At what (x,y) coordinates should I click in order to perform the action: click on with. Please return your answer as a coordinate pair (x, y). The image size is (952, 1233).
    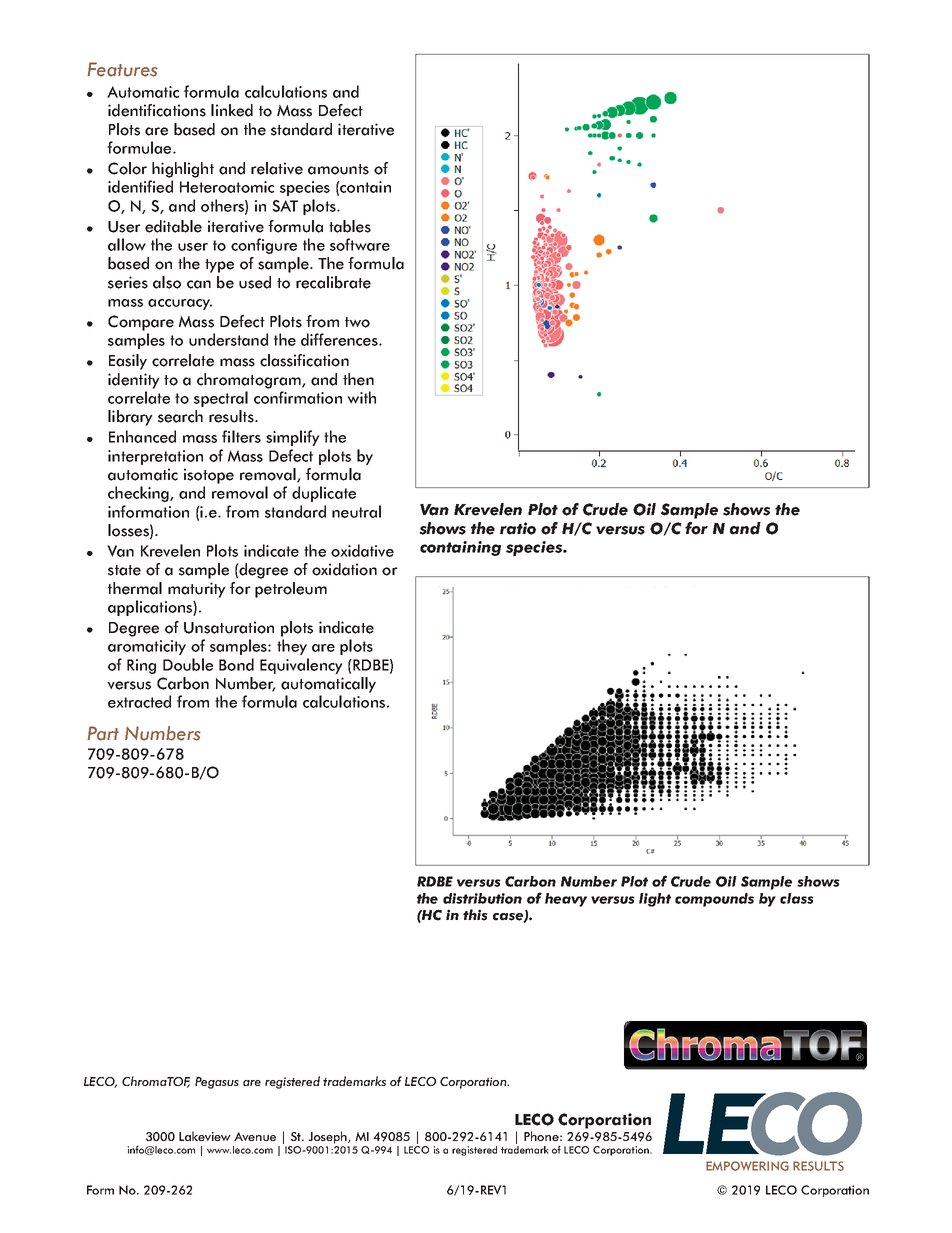
    Looking at the image, I should click on (361, 397).
